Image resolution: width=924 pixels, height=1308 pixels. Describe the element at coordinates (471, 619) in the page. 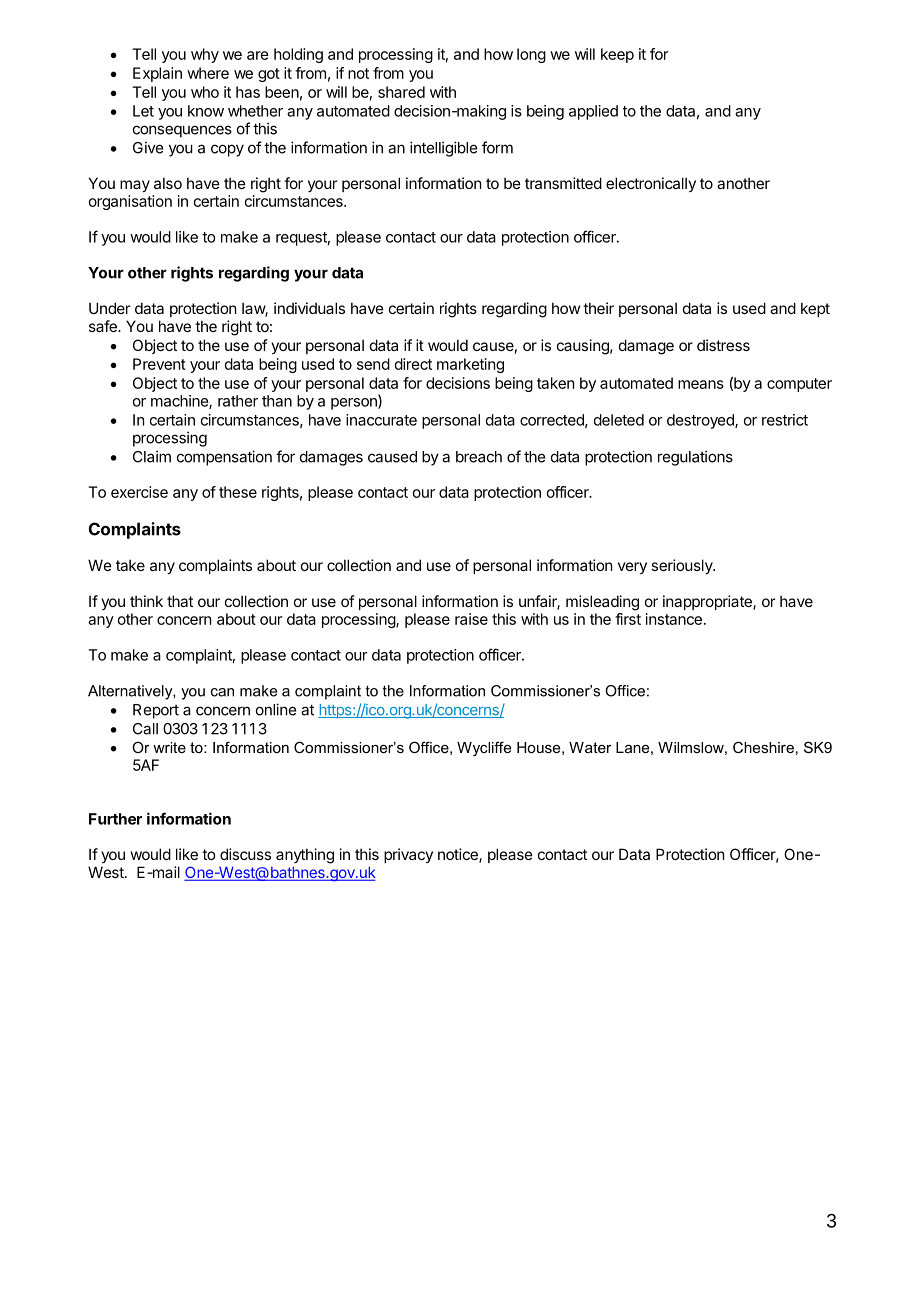

I see `raise` at that location.
